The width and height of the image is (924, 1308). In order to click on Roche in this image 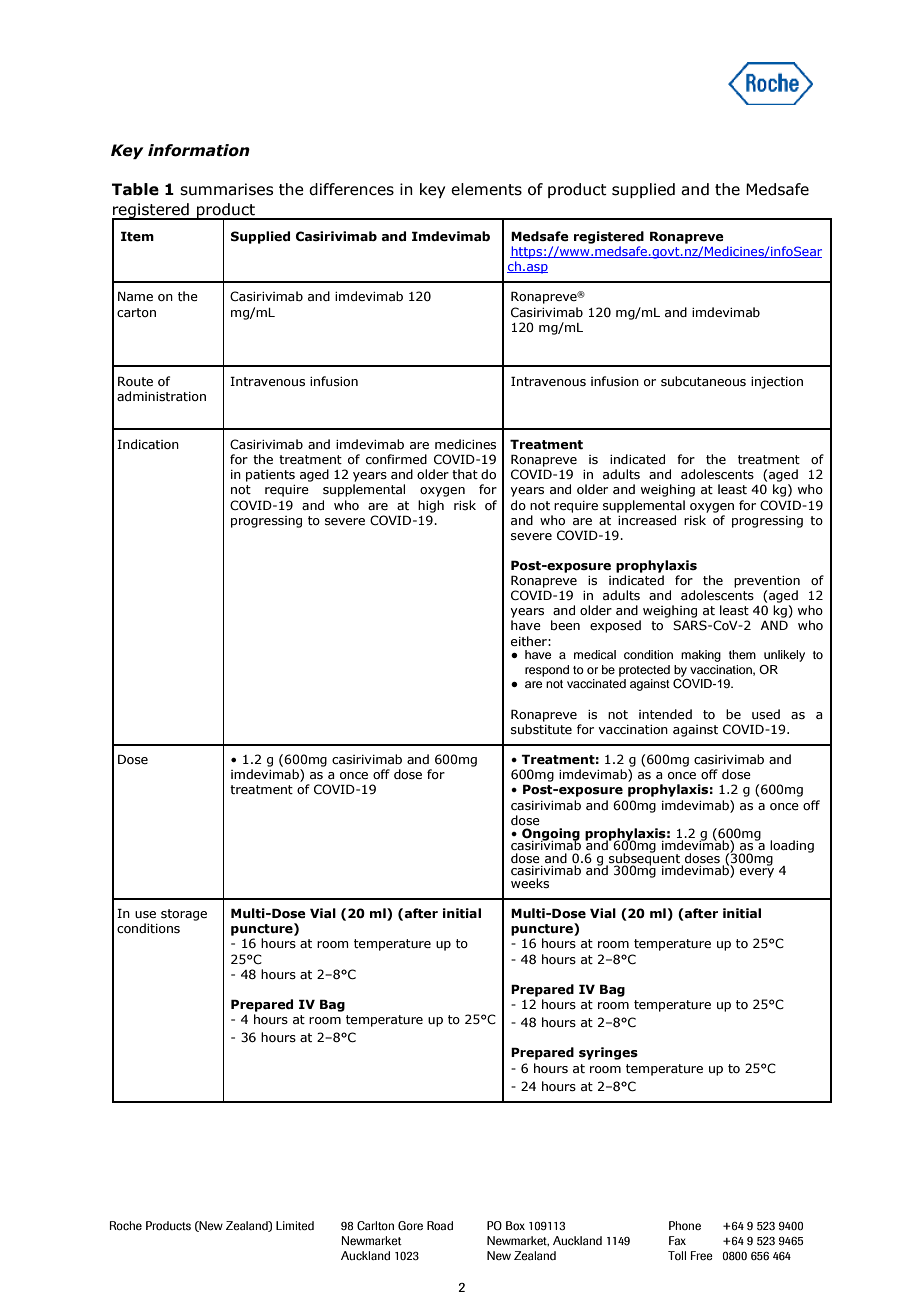, I will do `click(126, 1225)`.
